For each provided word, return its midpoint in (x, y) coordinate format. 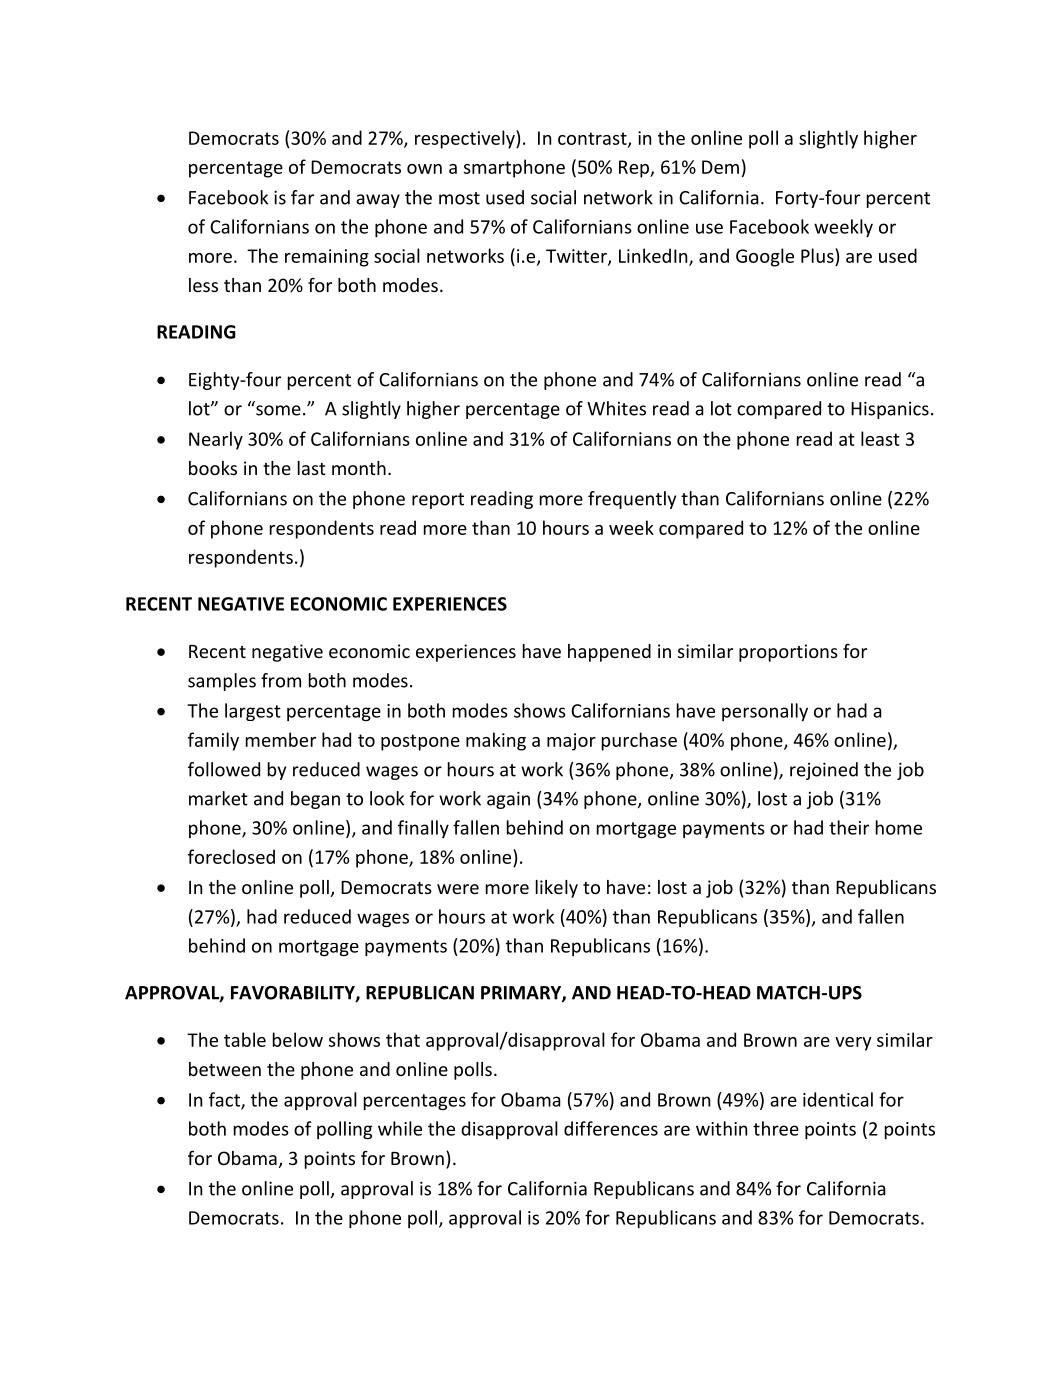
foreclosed (231, 856)
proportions (788, 653)
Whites (616, 408)
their (849, 827)
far (302, 197)
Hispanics (890, 410)
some (278, 410)
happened (609, 653)
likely (557, 889)
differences (611, 1128)
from (281, 680)
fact (225, 1100)
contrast (593, 139)
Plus (818, 255)
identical (838, 1099)
